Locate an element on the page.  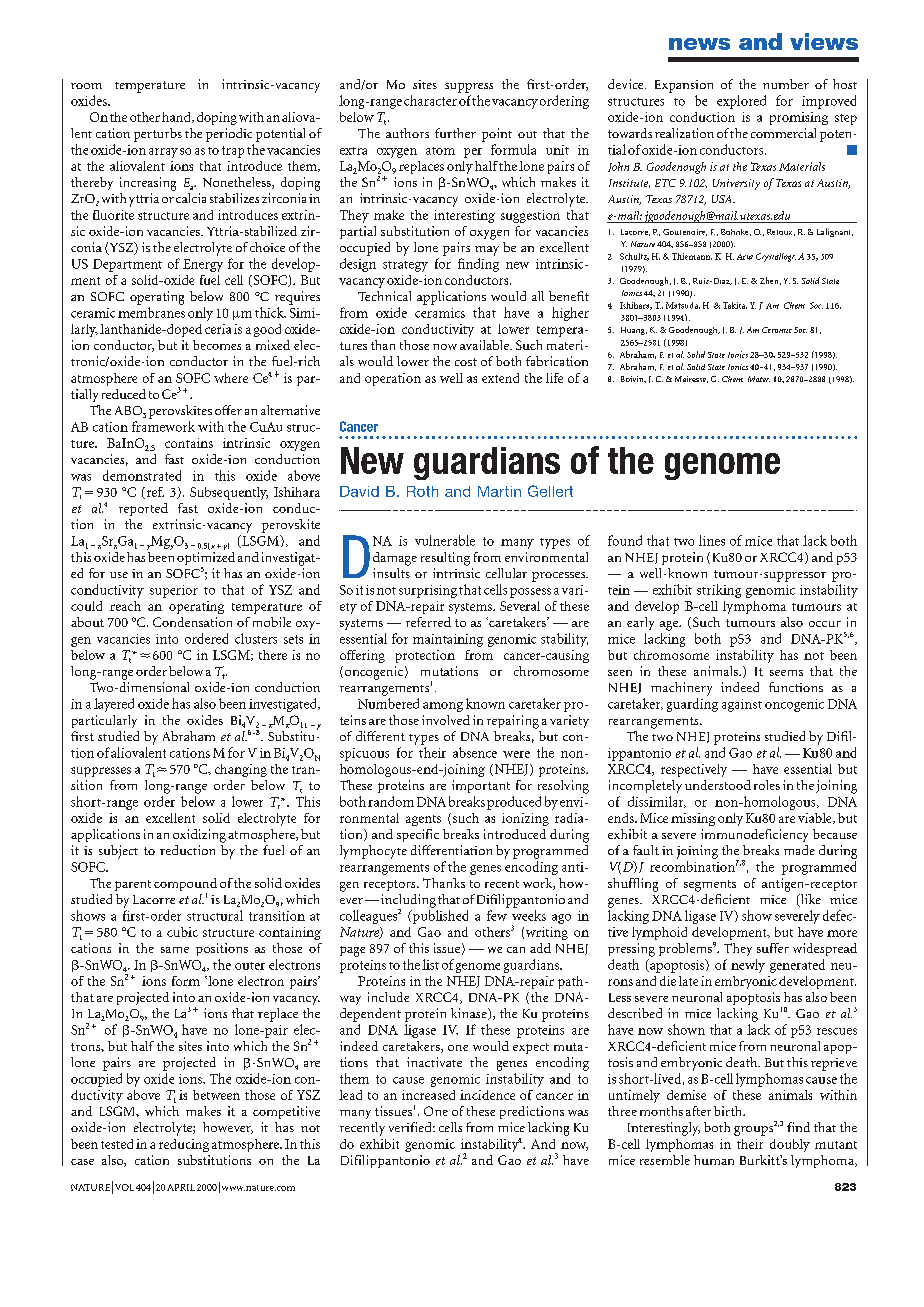
involved is located at coordinates (446, 720).
